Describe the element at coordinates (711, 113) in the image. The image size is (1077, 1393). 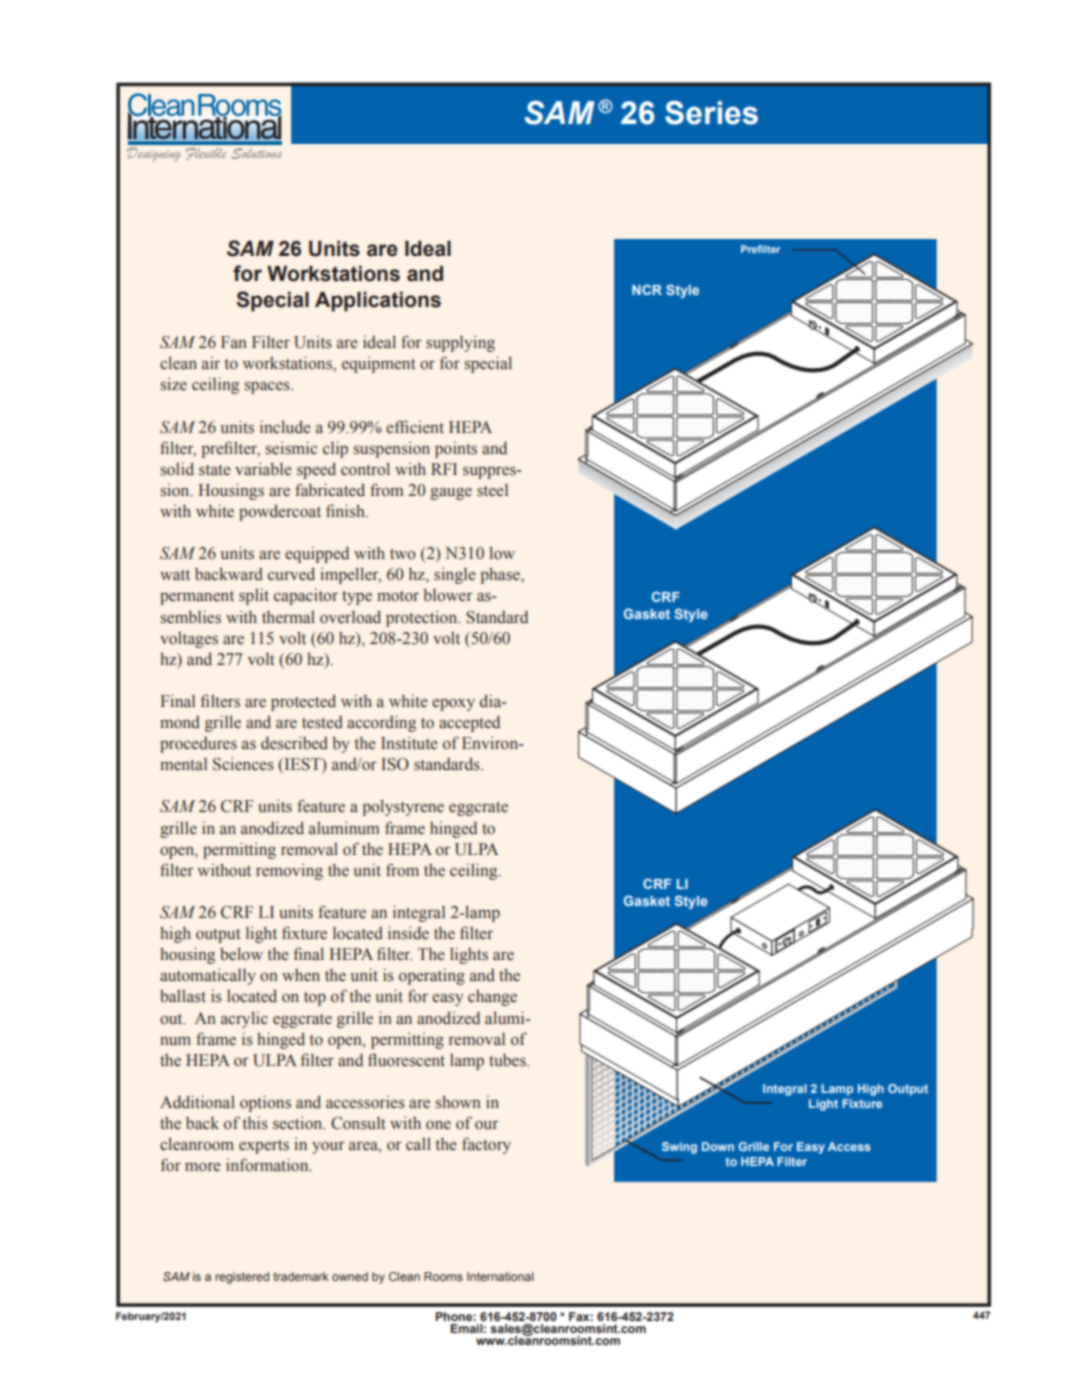
I see `Series` at that location.
